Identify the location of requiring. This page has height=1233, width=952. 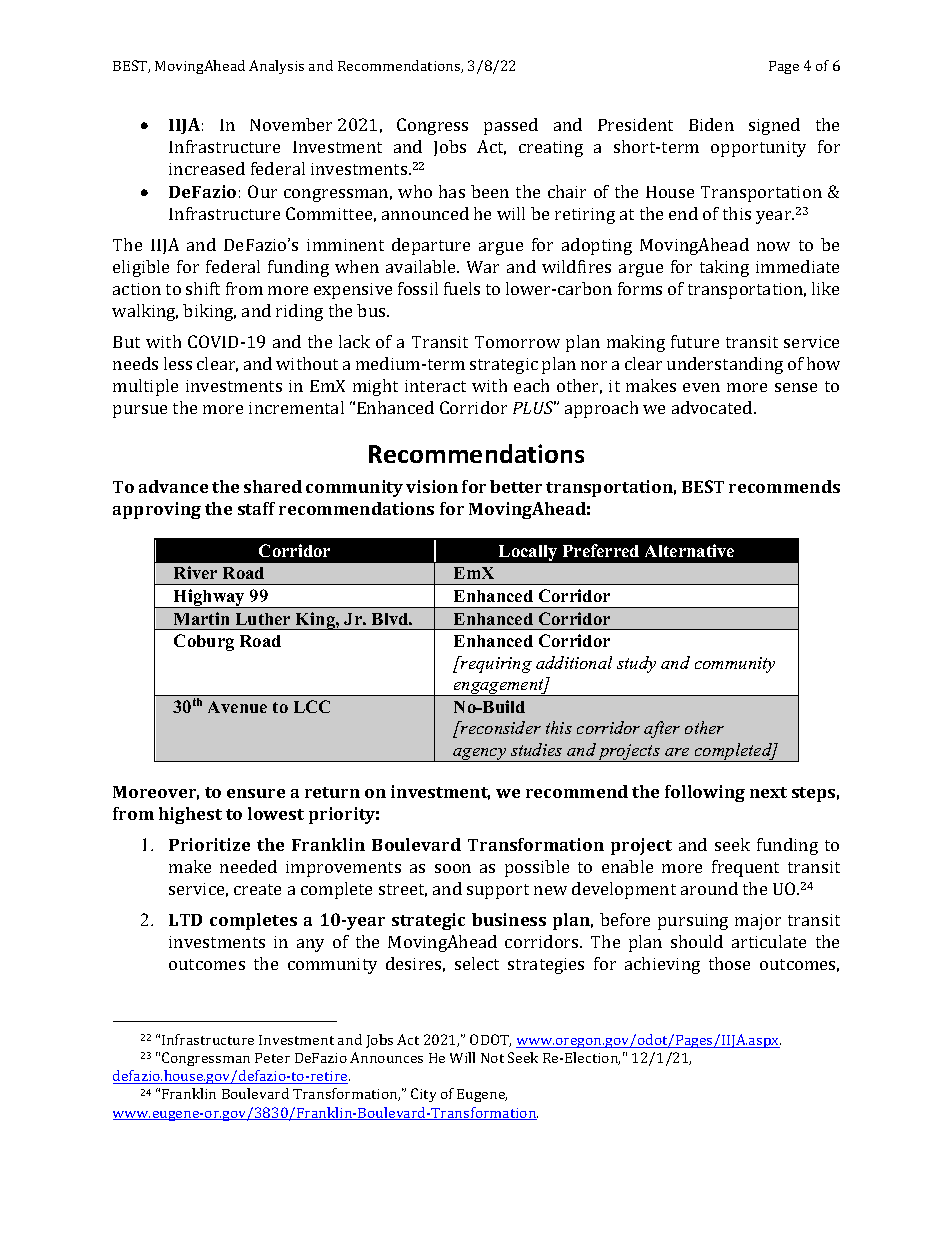
(495, 664).
